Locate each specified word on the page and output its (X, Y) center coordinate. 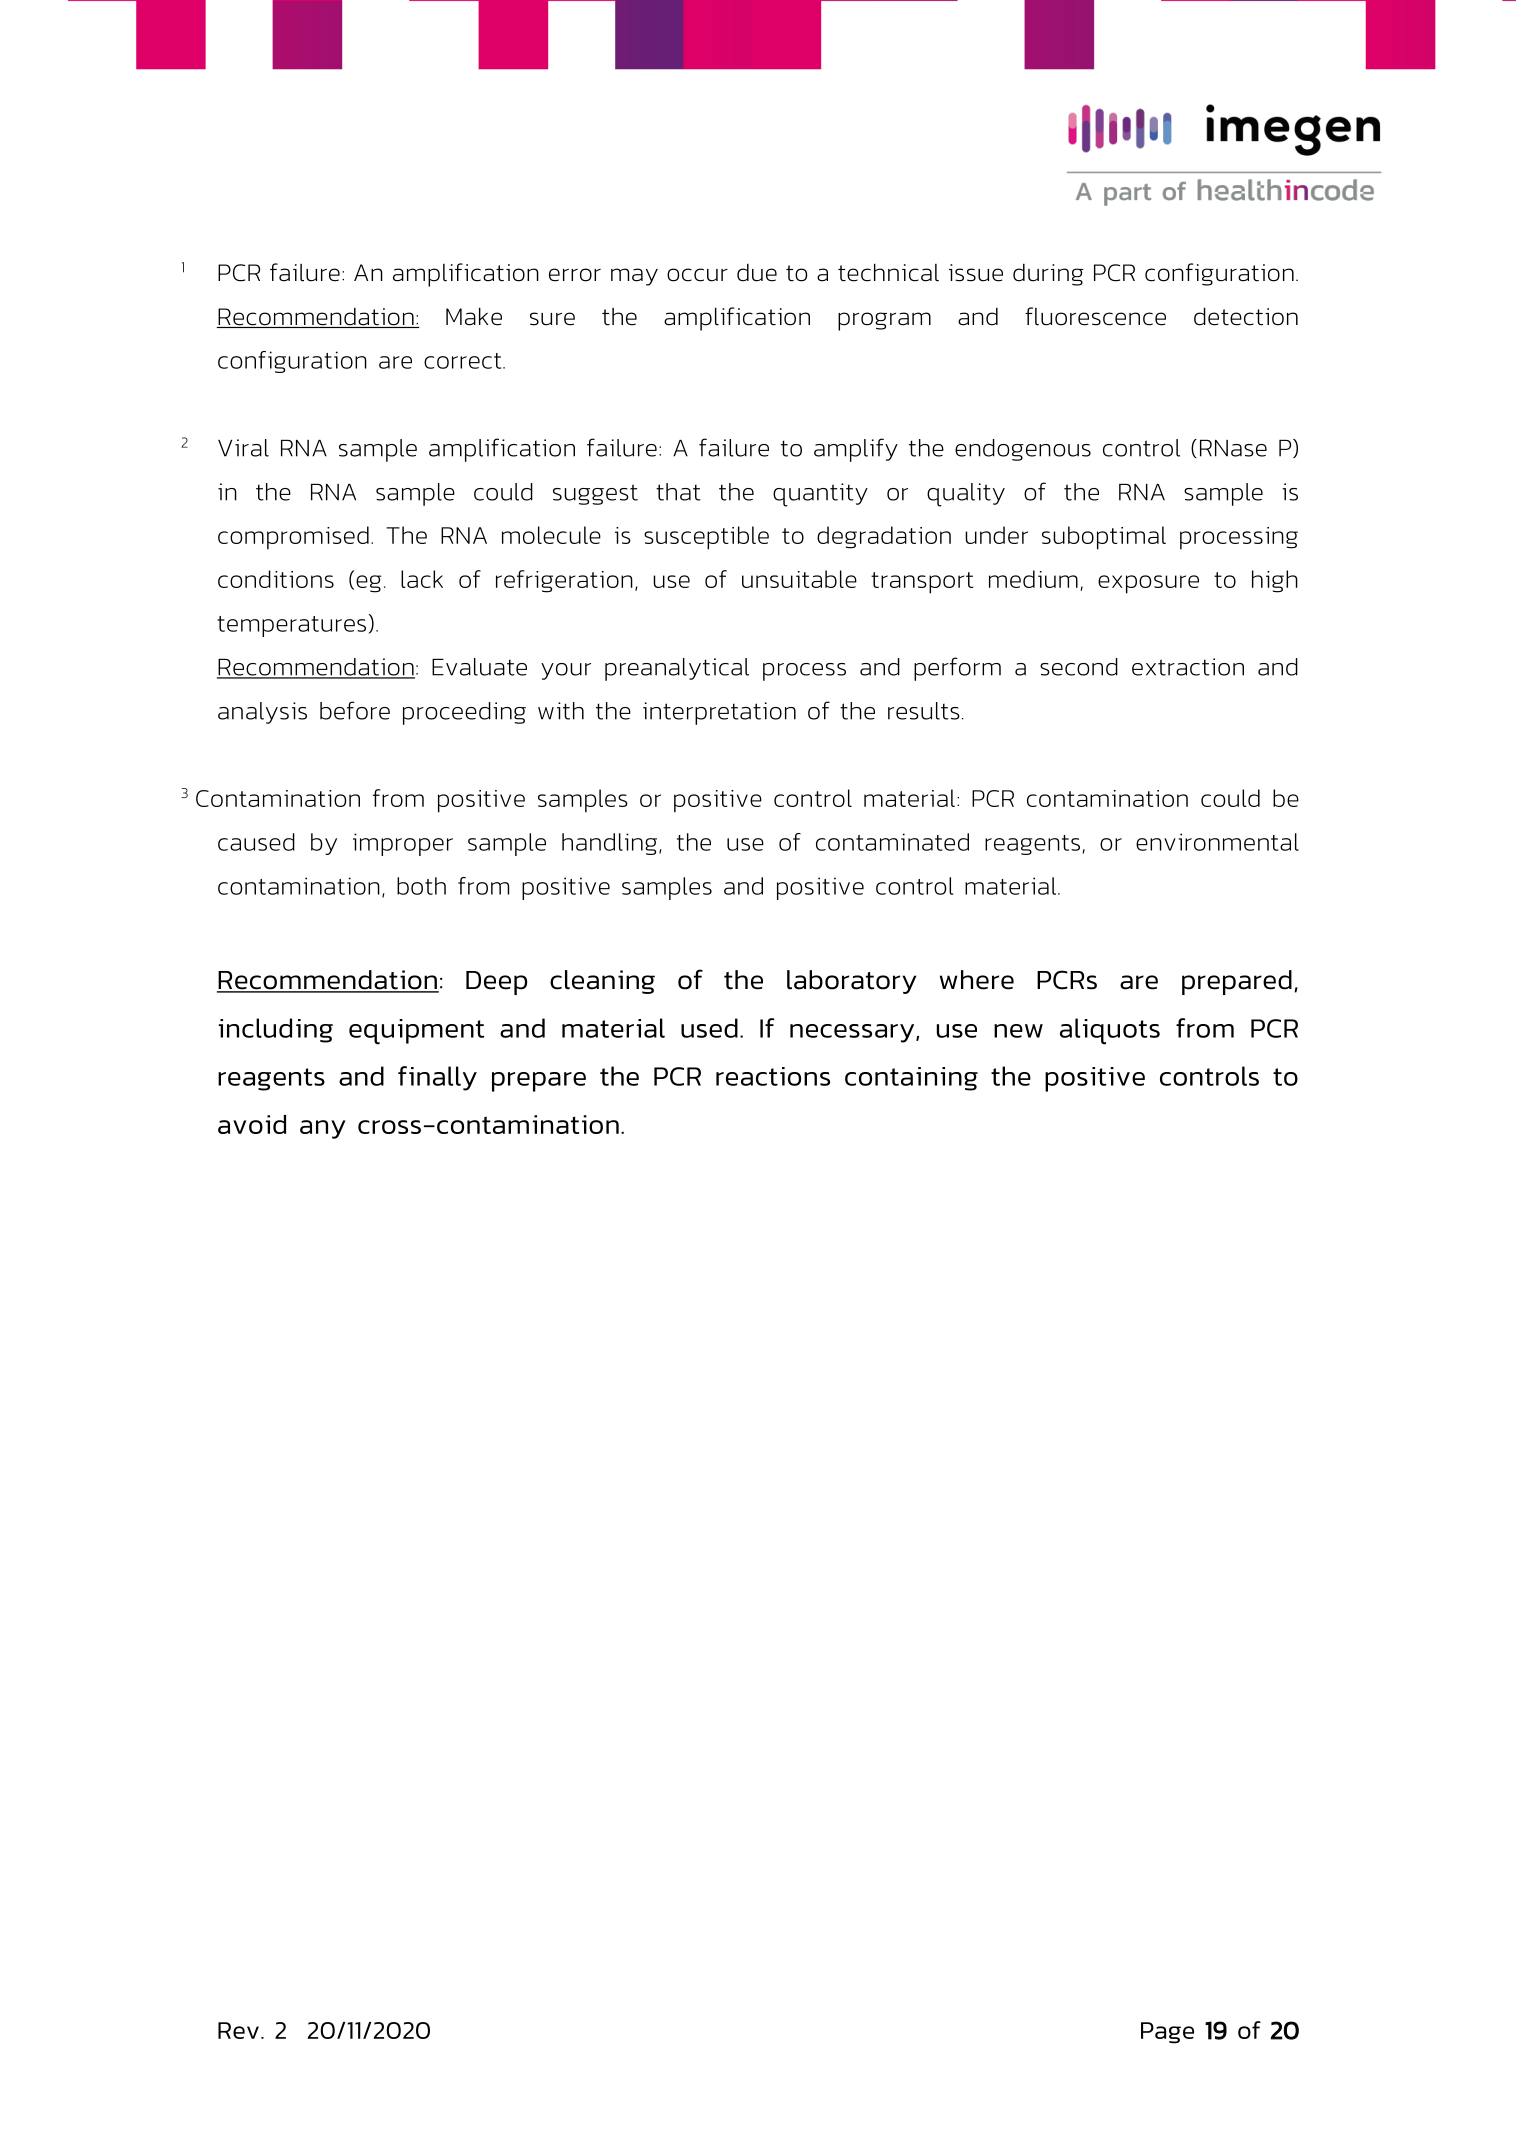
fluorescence (1095, 316)
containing (911, 1079)
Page (1167, 2033)
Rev (238, 2030)
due (757, 273)
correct (464, 361)
